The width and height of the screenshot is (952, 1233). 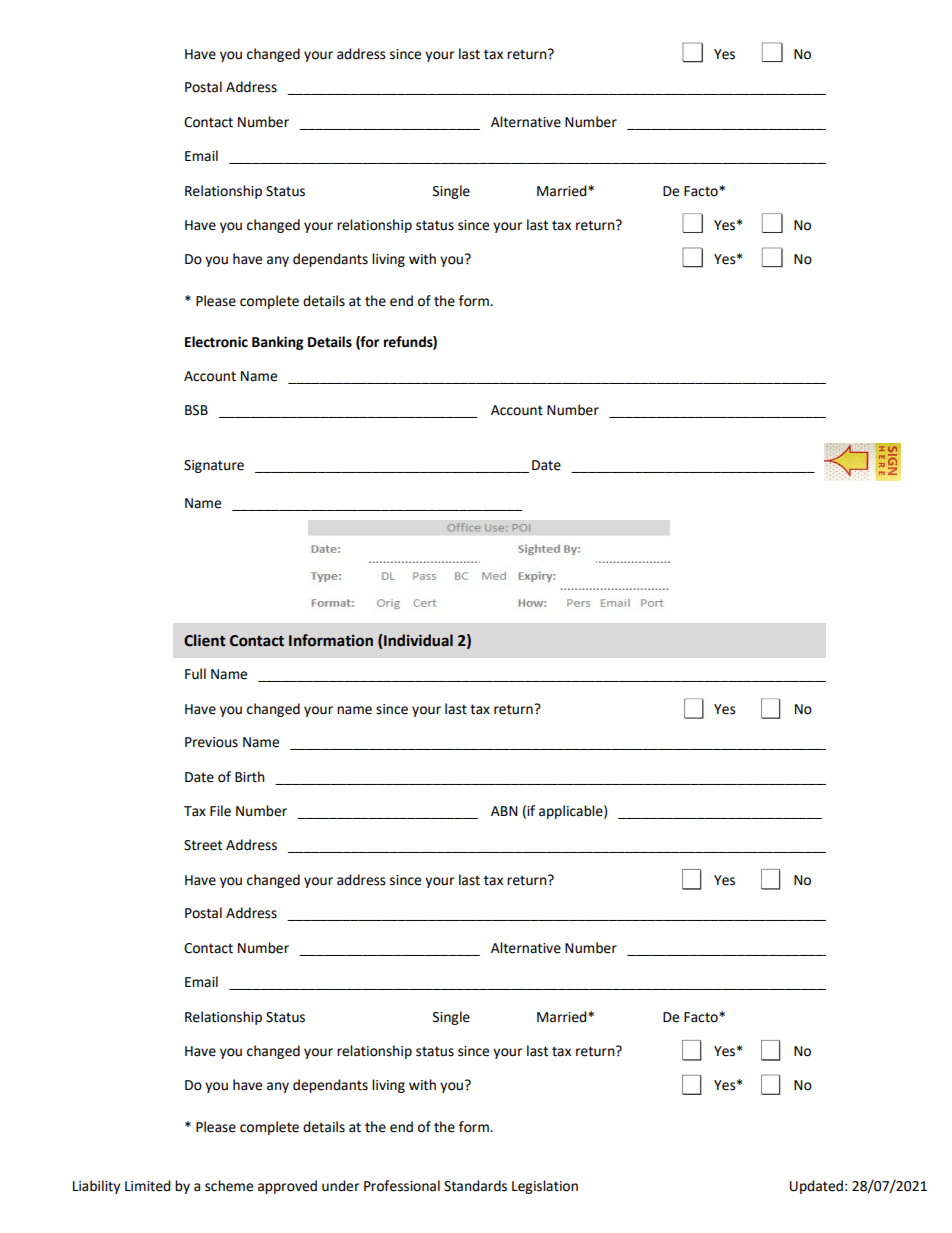 I want to click on Previous, so click(x=211, y=742).
